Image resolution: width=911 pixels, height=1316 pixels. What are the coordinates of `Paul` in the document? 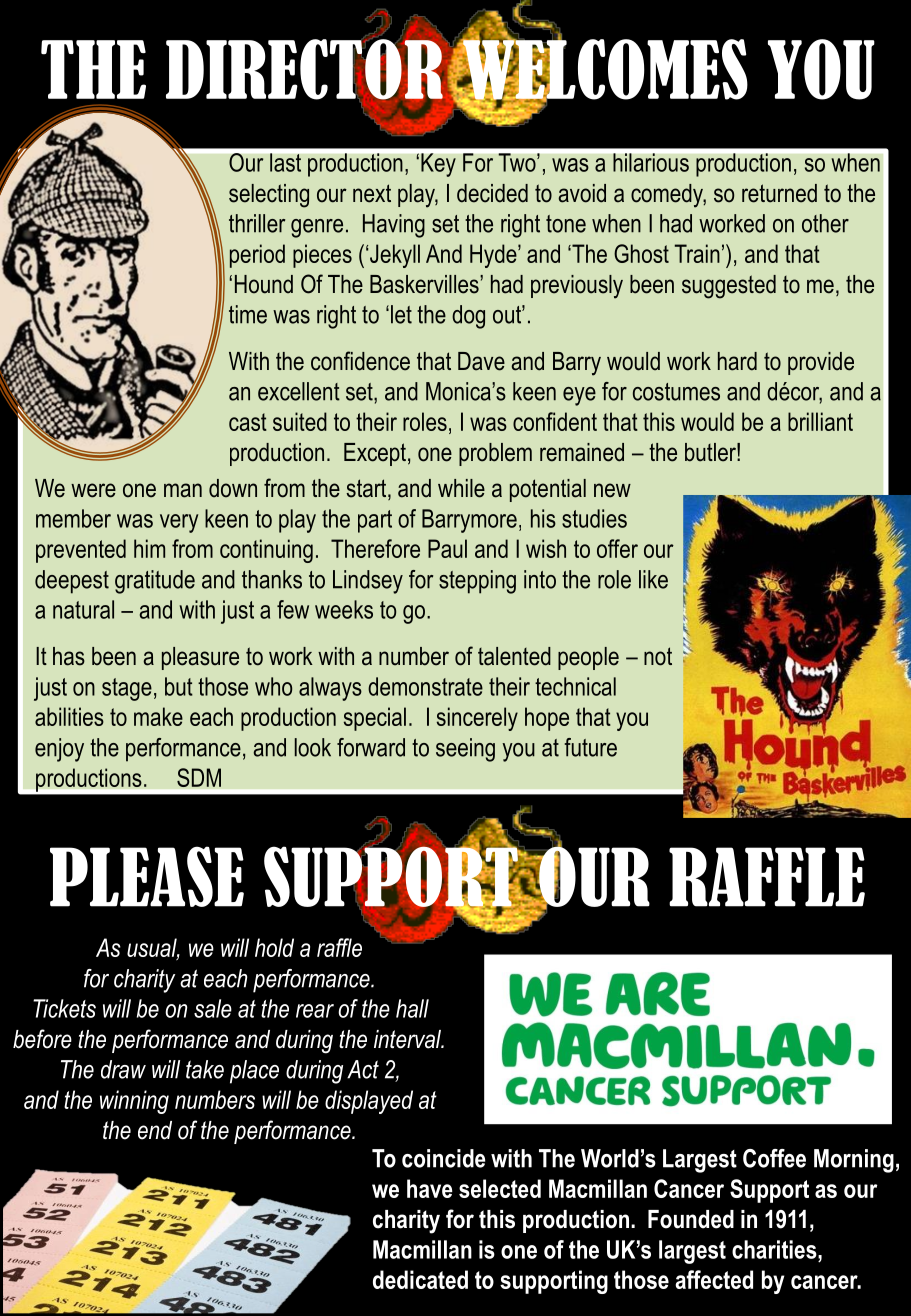 It's located at (447, 548).
